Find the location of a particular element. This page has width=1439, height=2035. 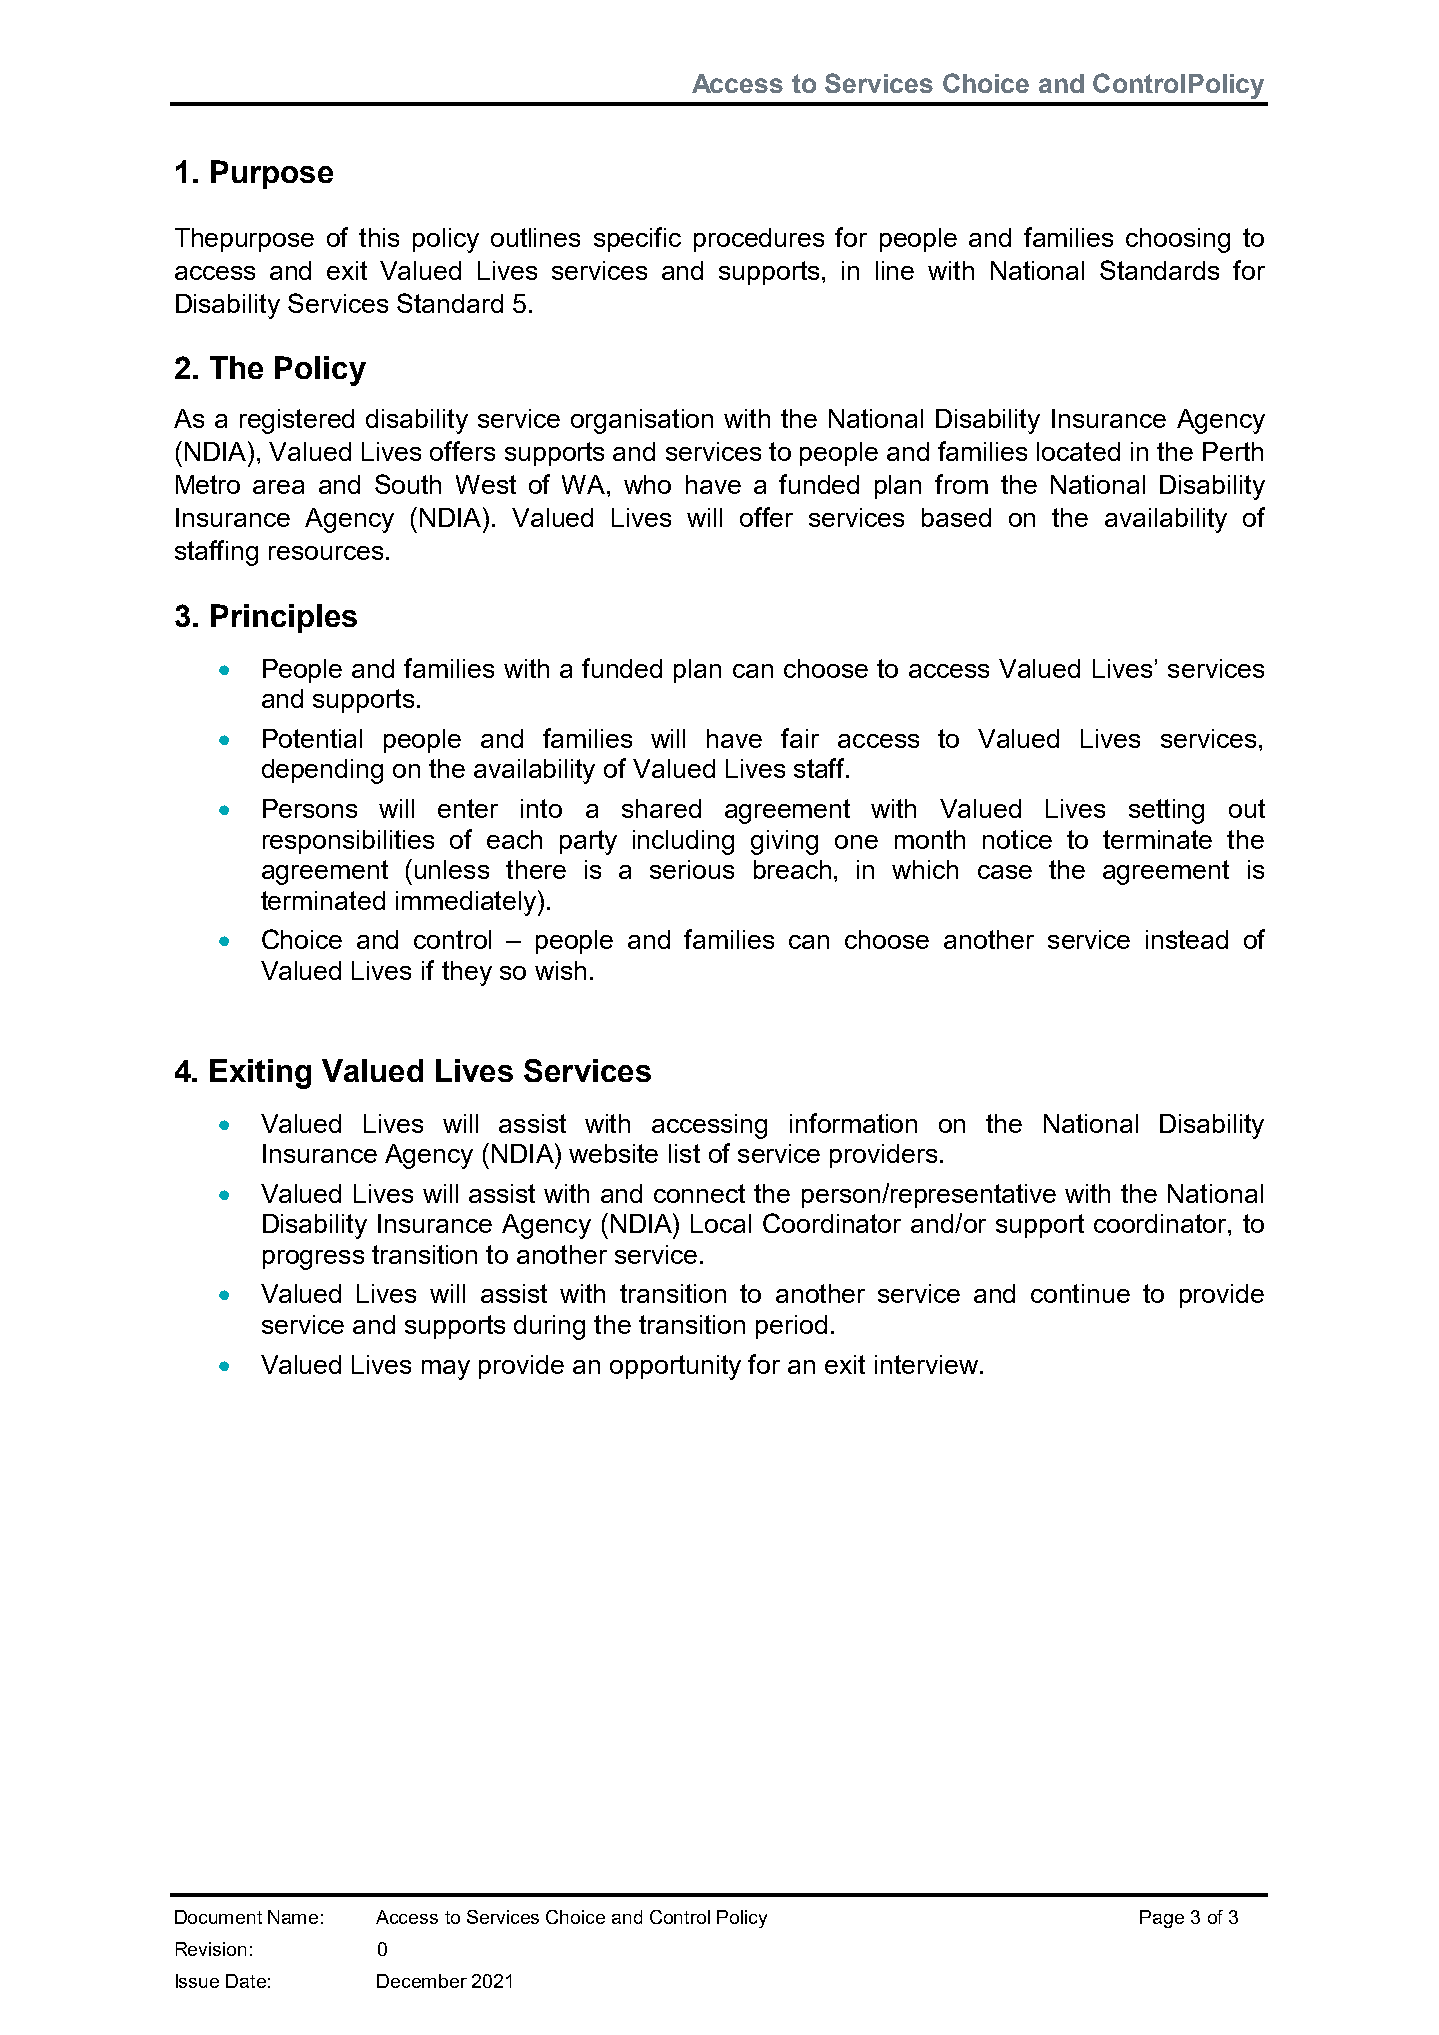

including is located at coordinates (683, 842).
